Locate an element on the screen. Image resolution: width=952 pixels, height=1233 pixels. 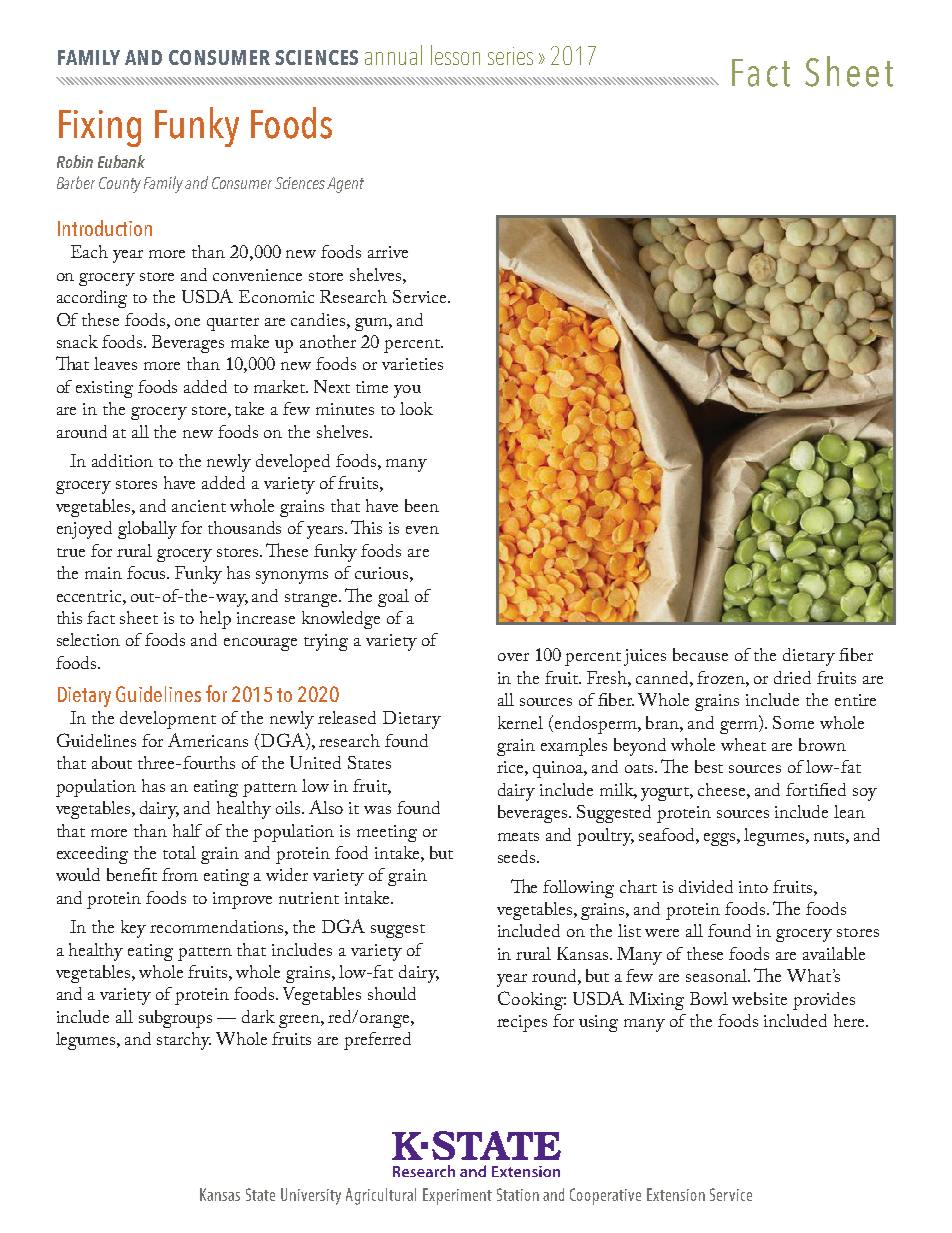
University is located at coordinates (311, 1196).
